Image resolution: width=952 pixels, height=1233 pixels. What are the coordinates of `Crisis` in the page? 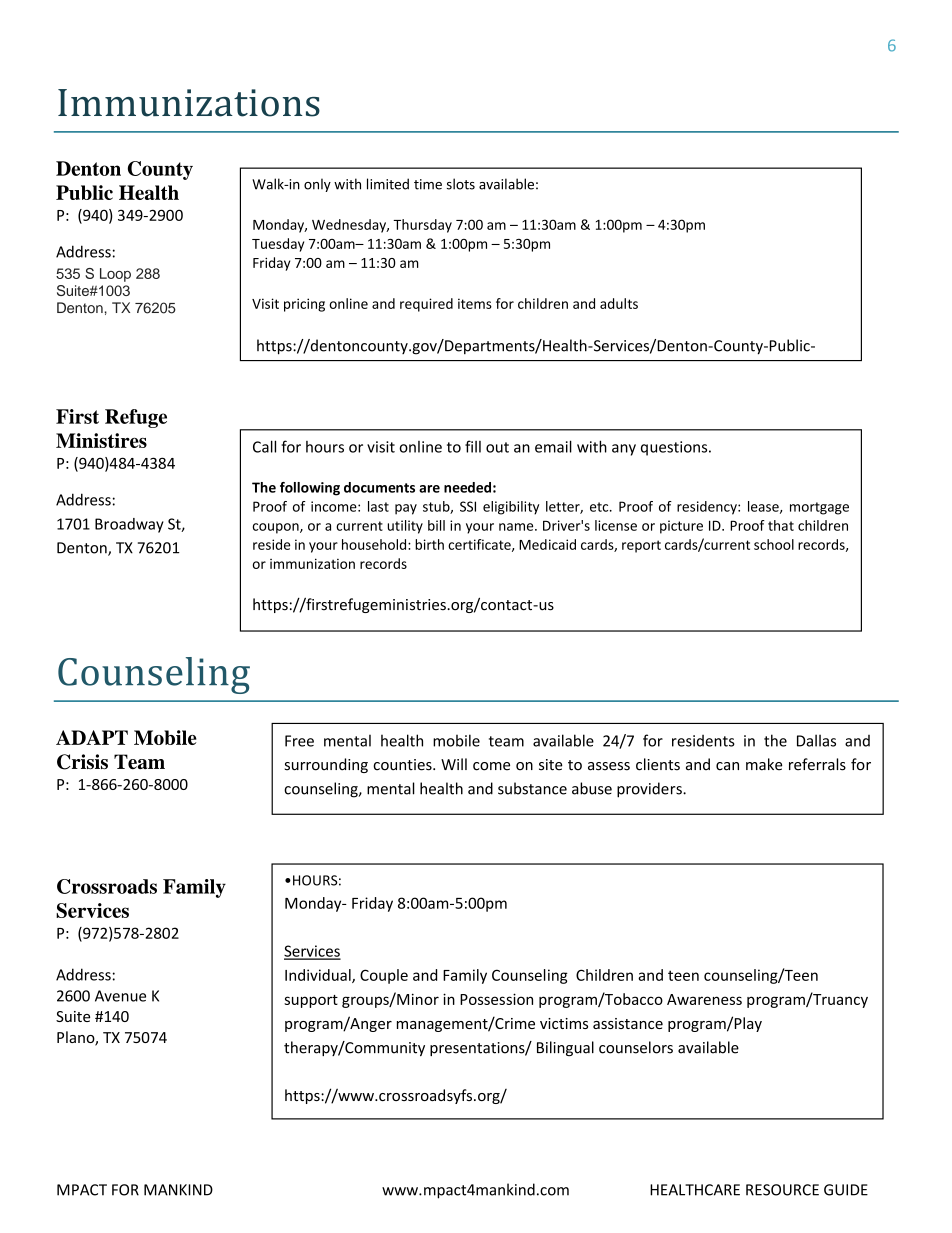 It's located at (82, 762).
